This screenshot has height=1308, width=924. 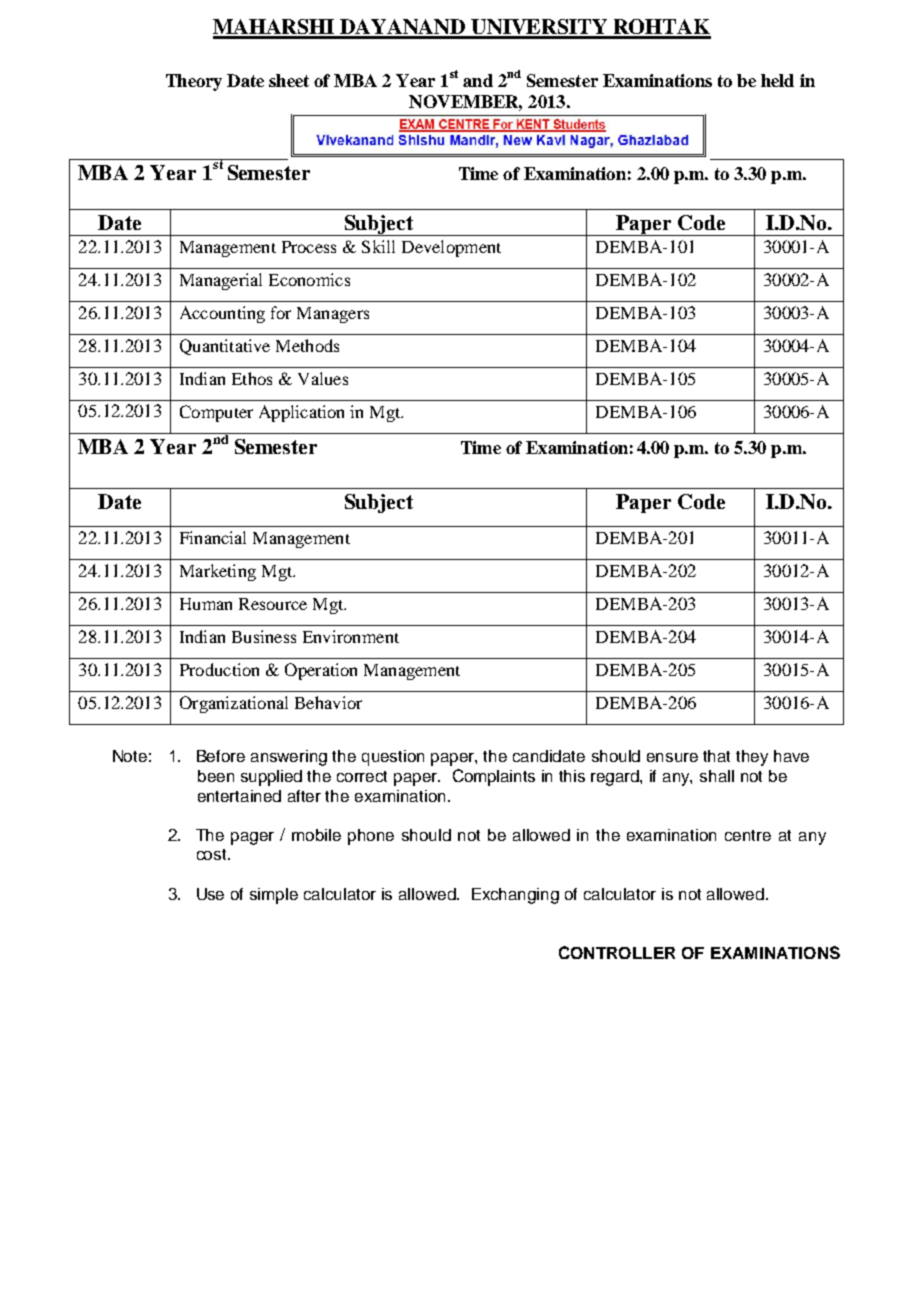 What do you see at coordinates (301, 413) in the screenshot?
I see `Application` at bounding box center [301, 413].
